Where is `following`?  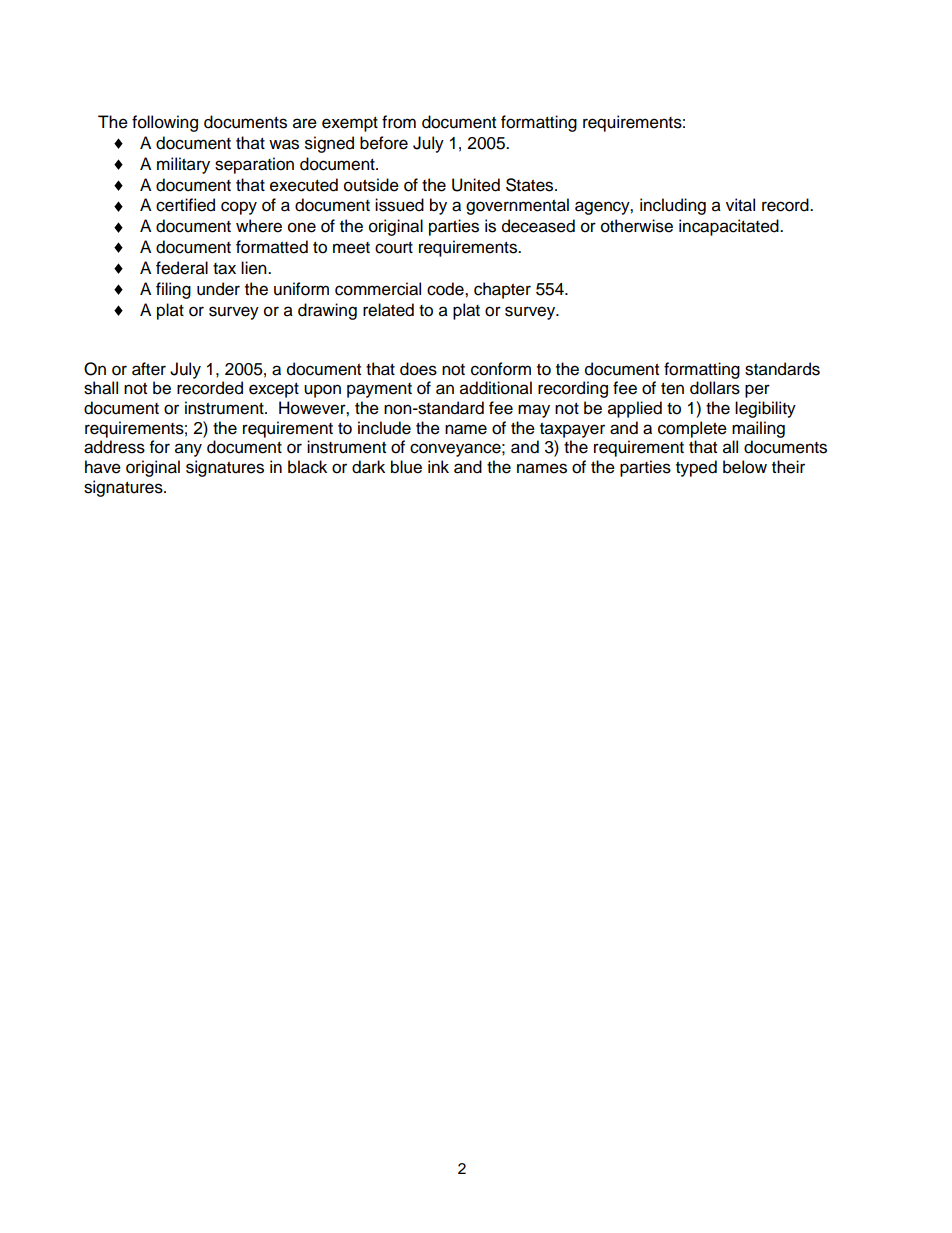
following is located at coordinates (165, 123).
